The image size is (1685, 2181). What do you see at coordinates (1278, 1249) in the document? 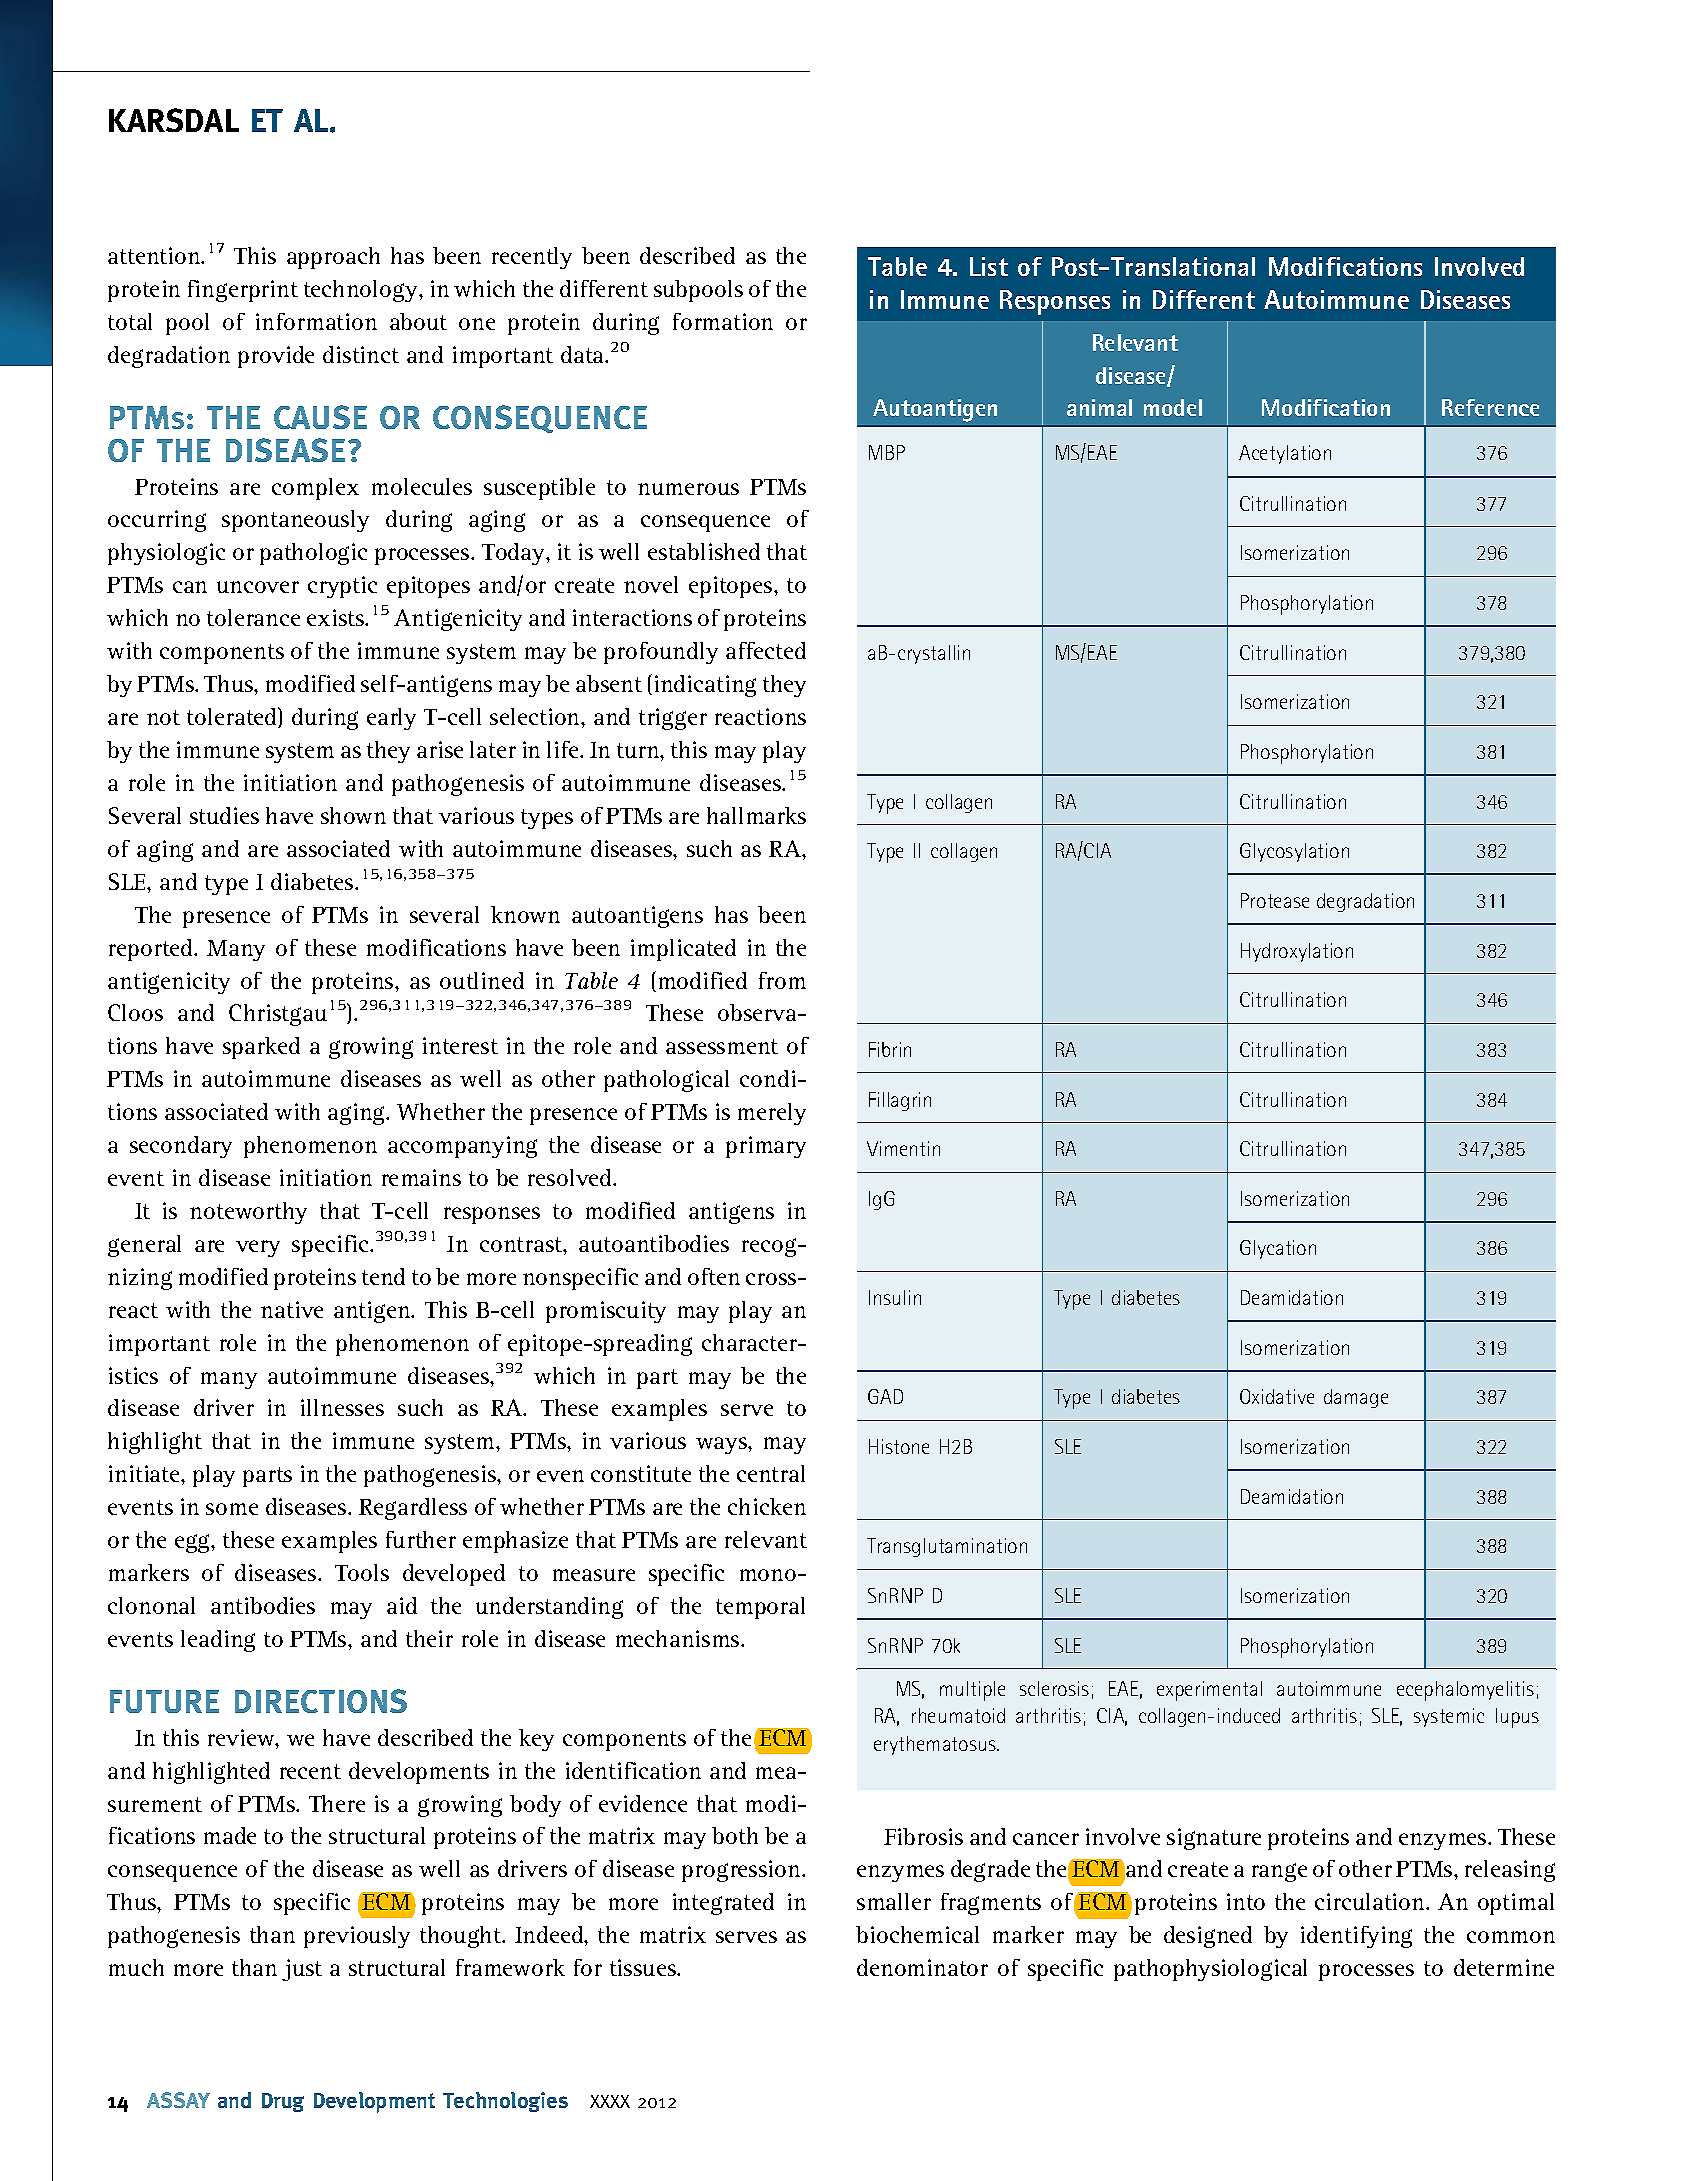
I see `Glycation` at bounding box center [1278, 1249].
